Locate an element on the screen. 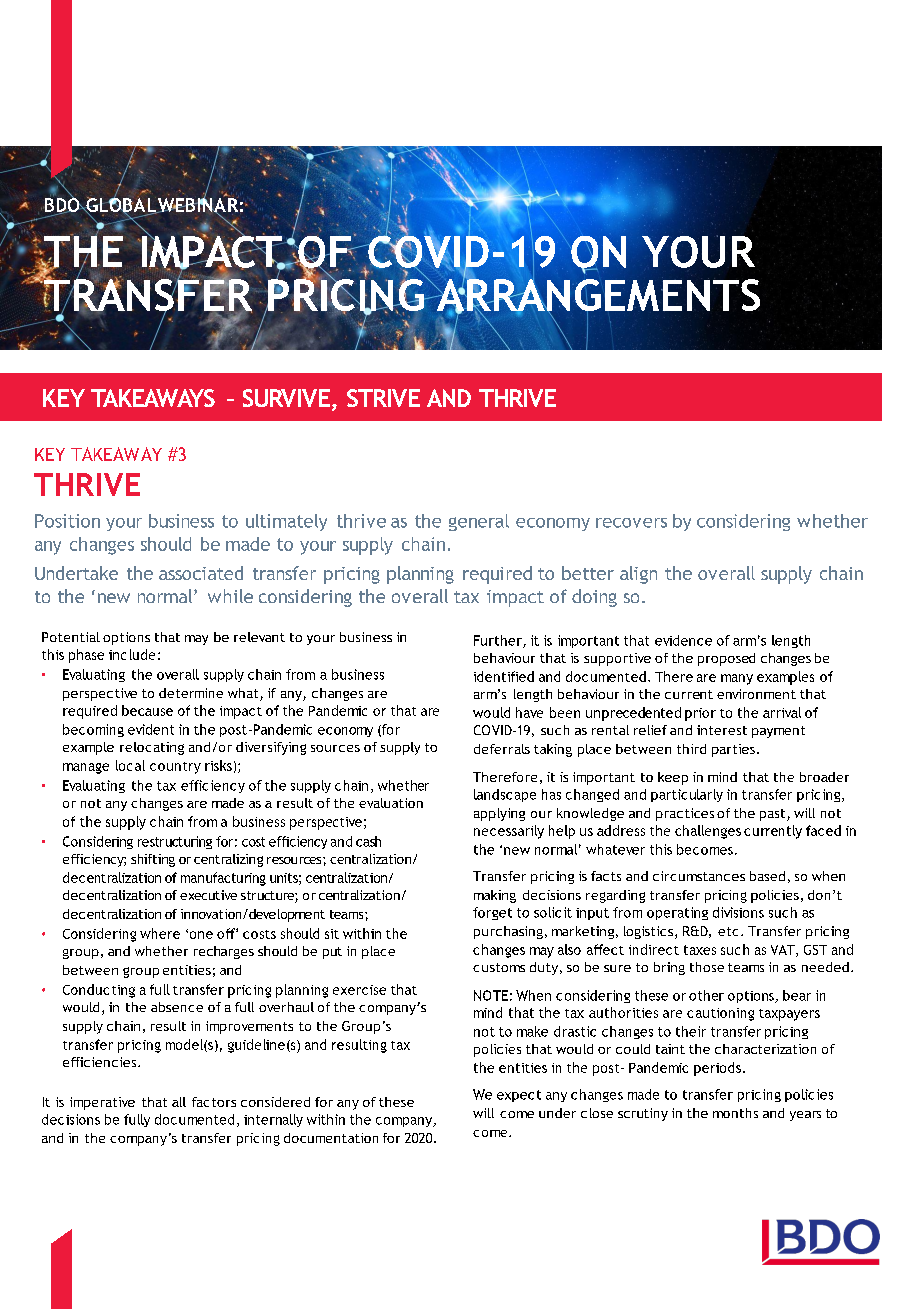 This screenshot has width=924, height=1309. BDO is located at coordinates (63, 205).
